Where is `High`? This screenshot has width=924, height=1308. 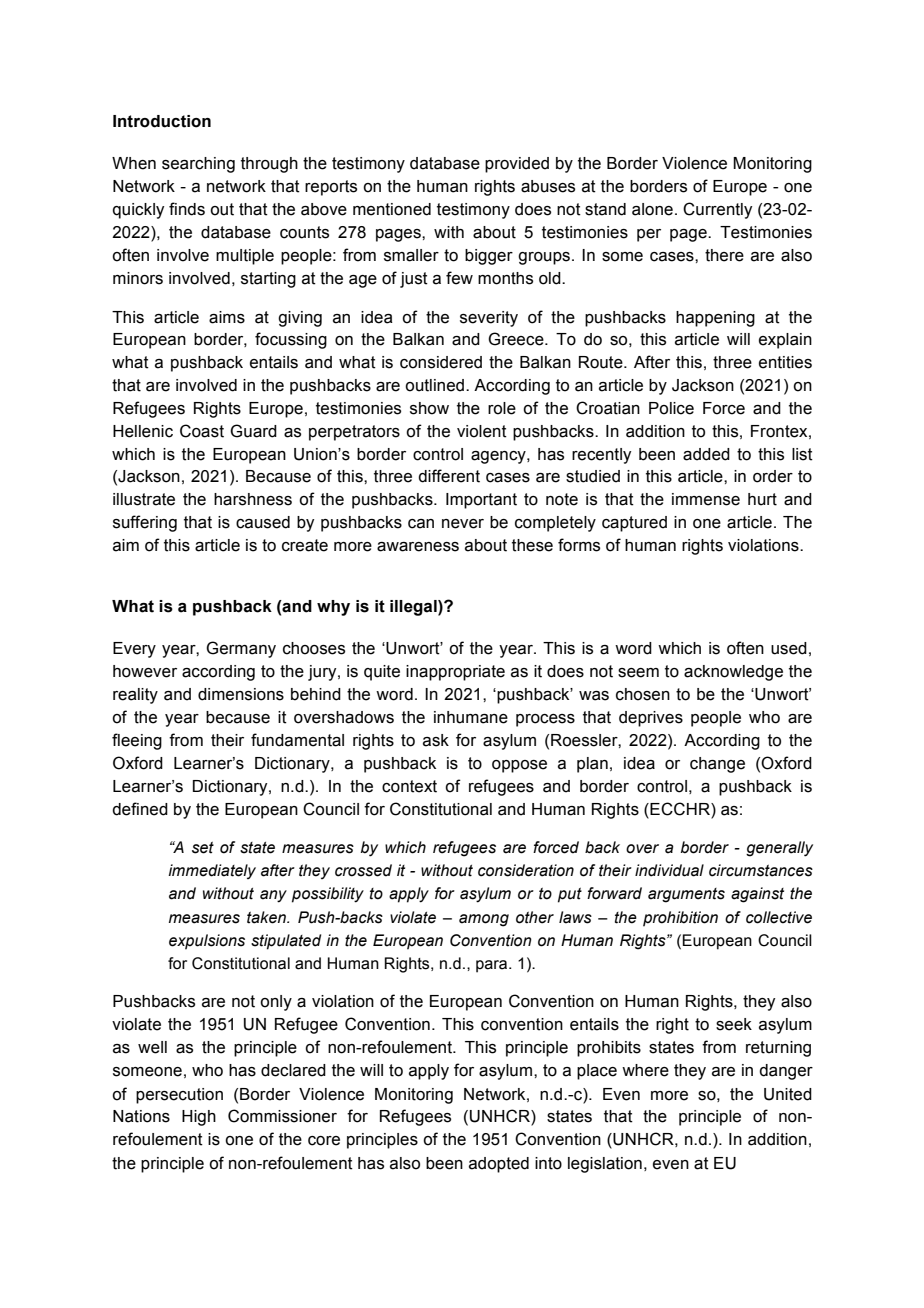
High is located at coordinates (199, 1118).
